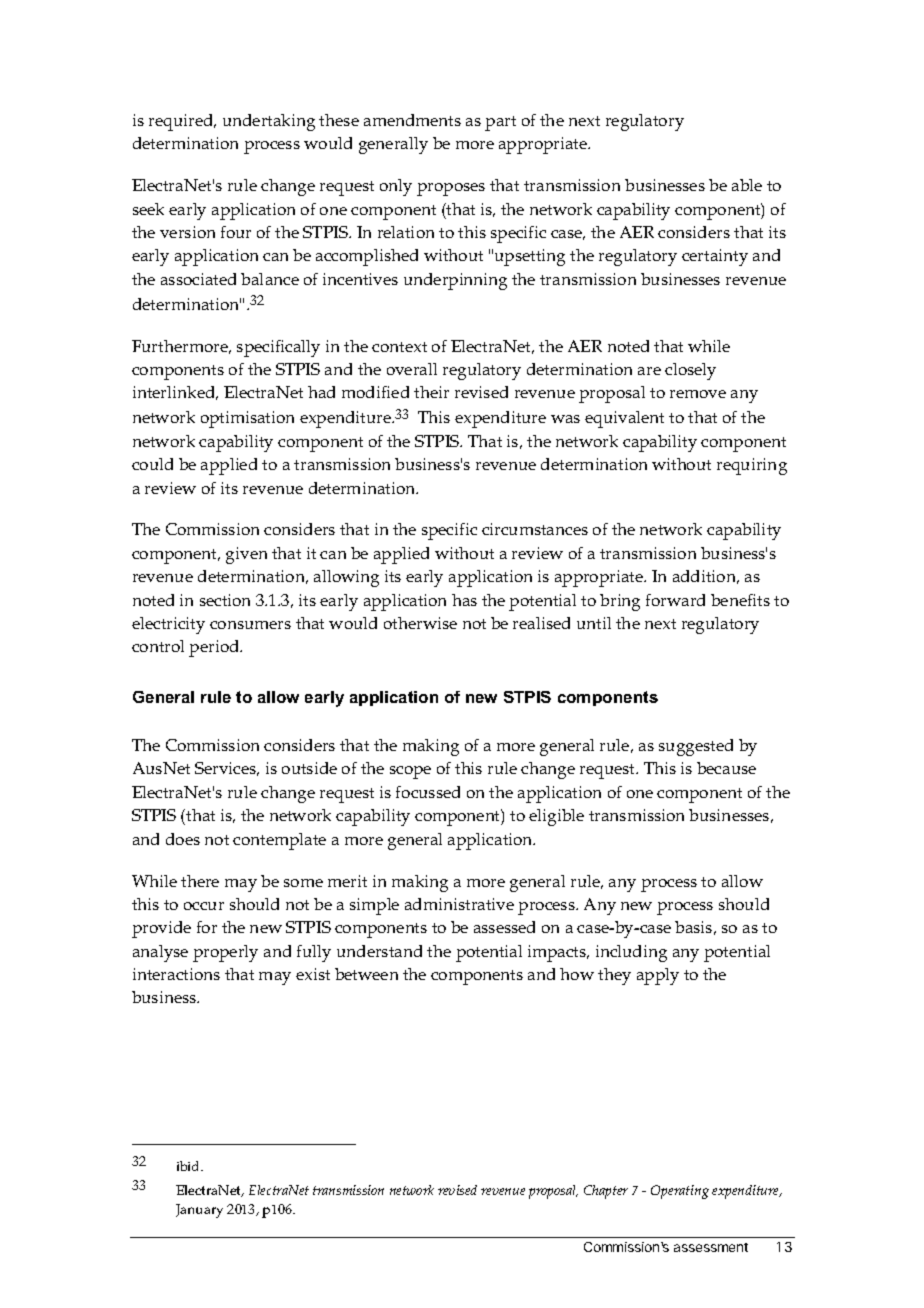 The height and width of the page is (1308, 924). Describe the element at coordinates (182, 122) in the page. I see `required` at that location.
